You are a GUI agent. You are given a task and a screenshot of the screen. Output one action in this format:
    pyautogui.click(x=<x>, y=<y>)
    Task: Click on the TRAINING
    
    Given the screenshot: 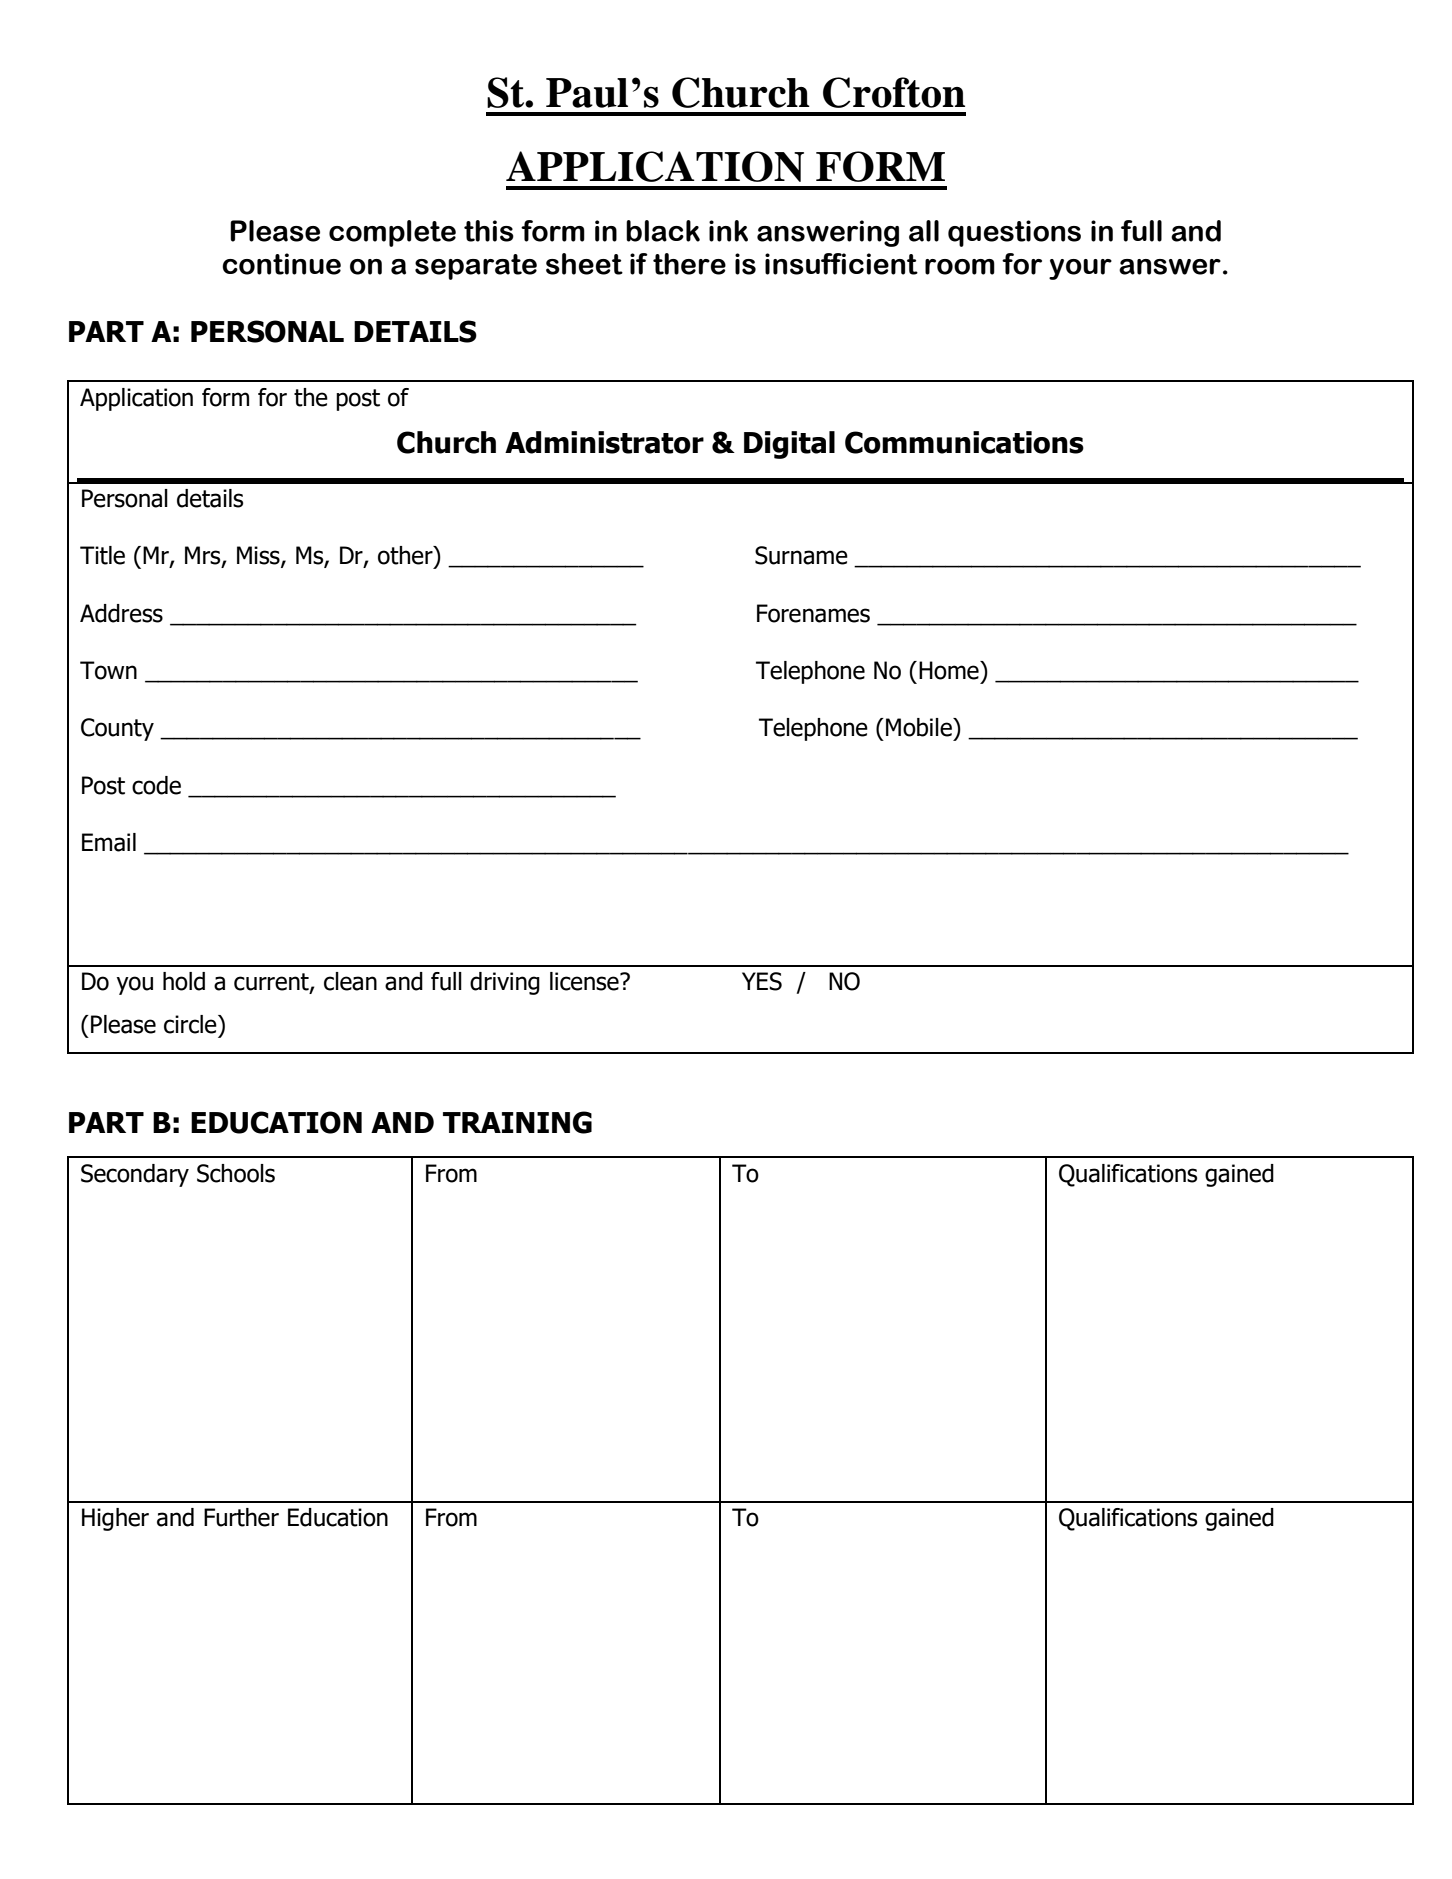 What is the action you would take?
    pyautogui.click(x=517, y=1122)
